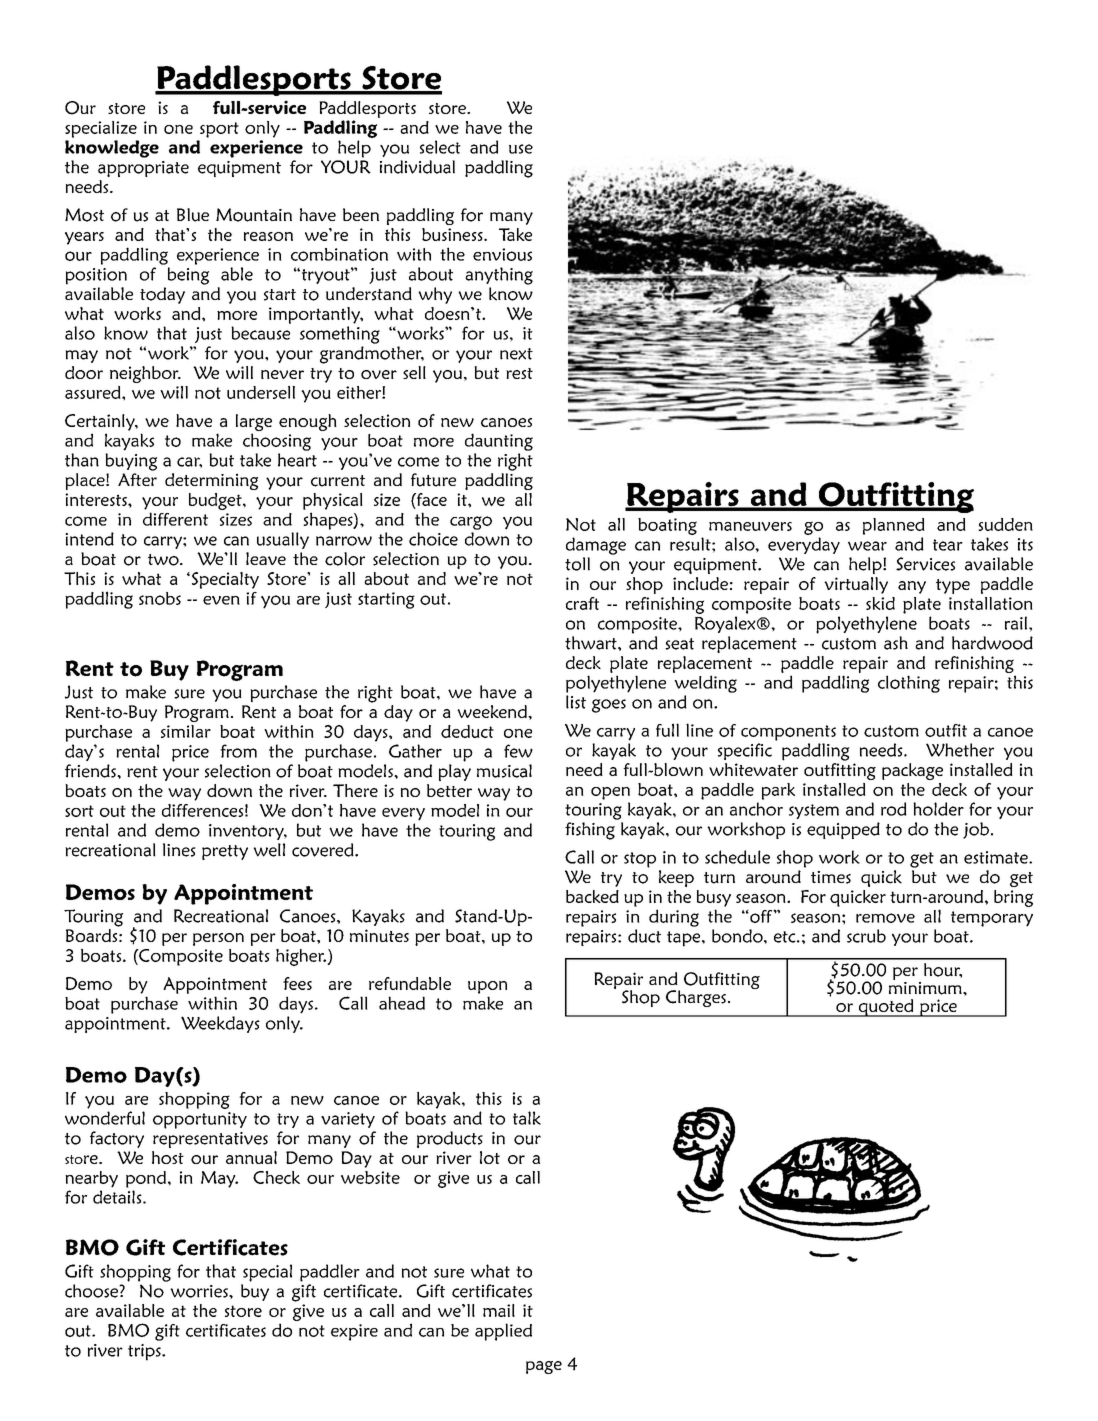  Describe the element at coordinates (926, 987) in the image. I see `minimum` at that location.
